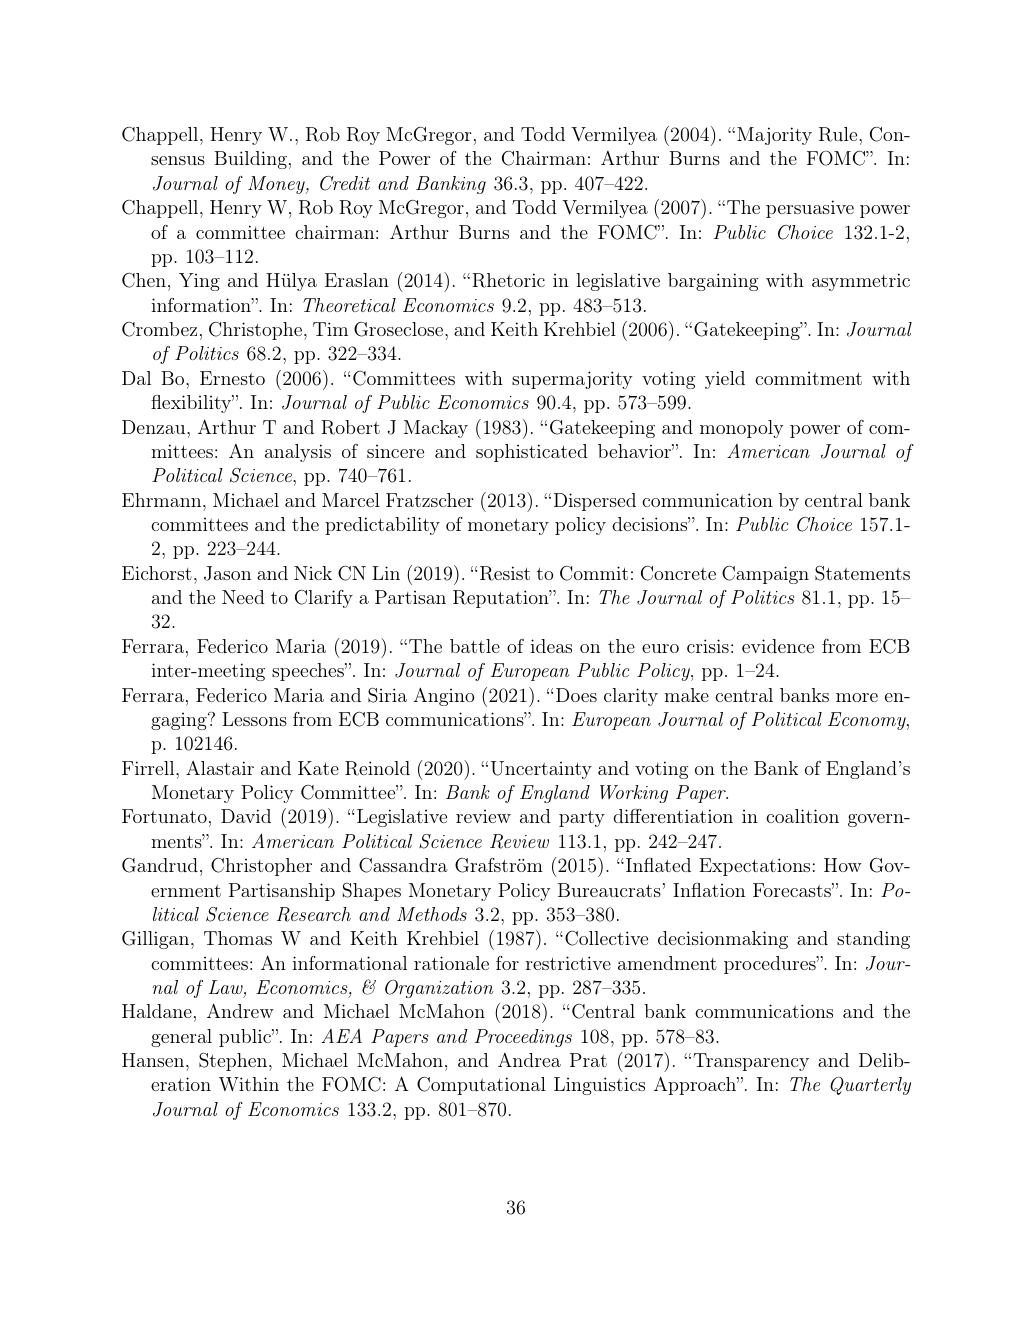  What do you see at coordinates (725, 380) in the screenshot?
I see `yield` at bounding box center [725, 380].
